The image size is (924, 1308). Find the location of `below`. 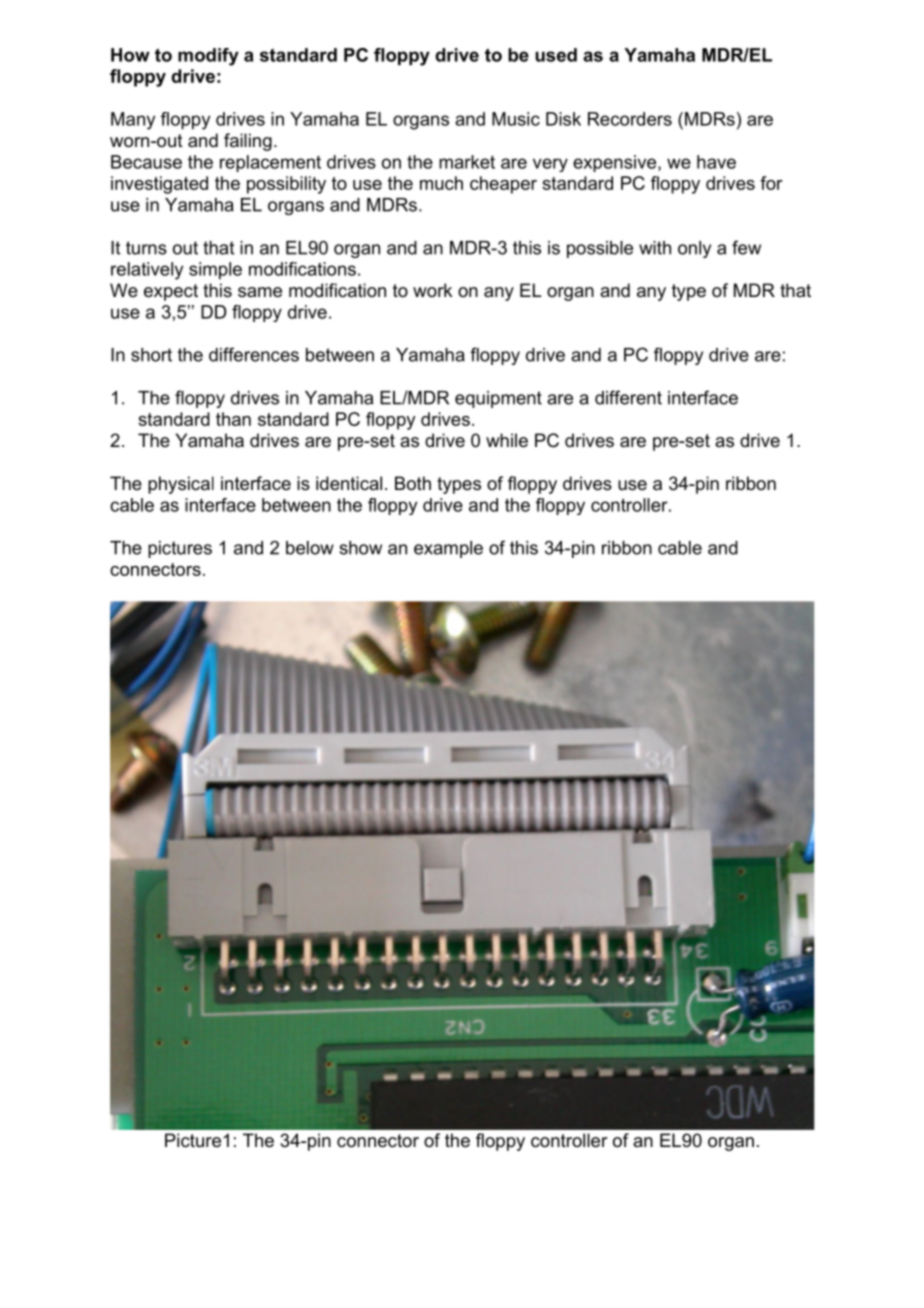

below is located at coordinates (310, 548).
